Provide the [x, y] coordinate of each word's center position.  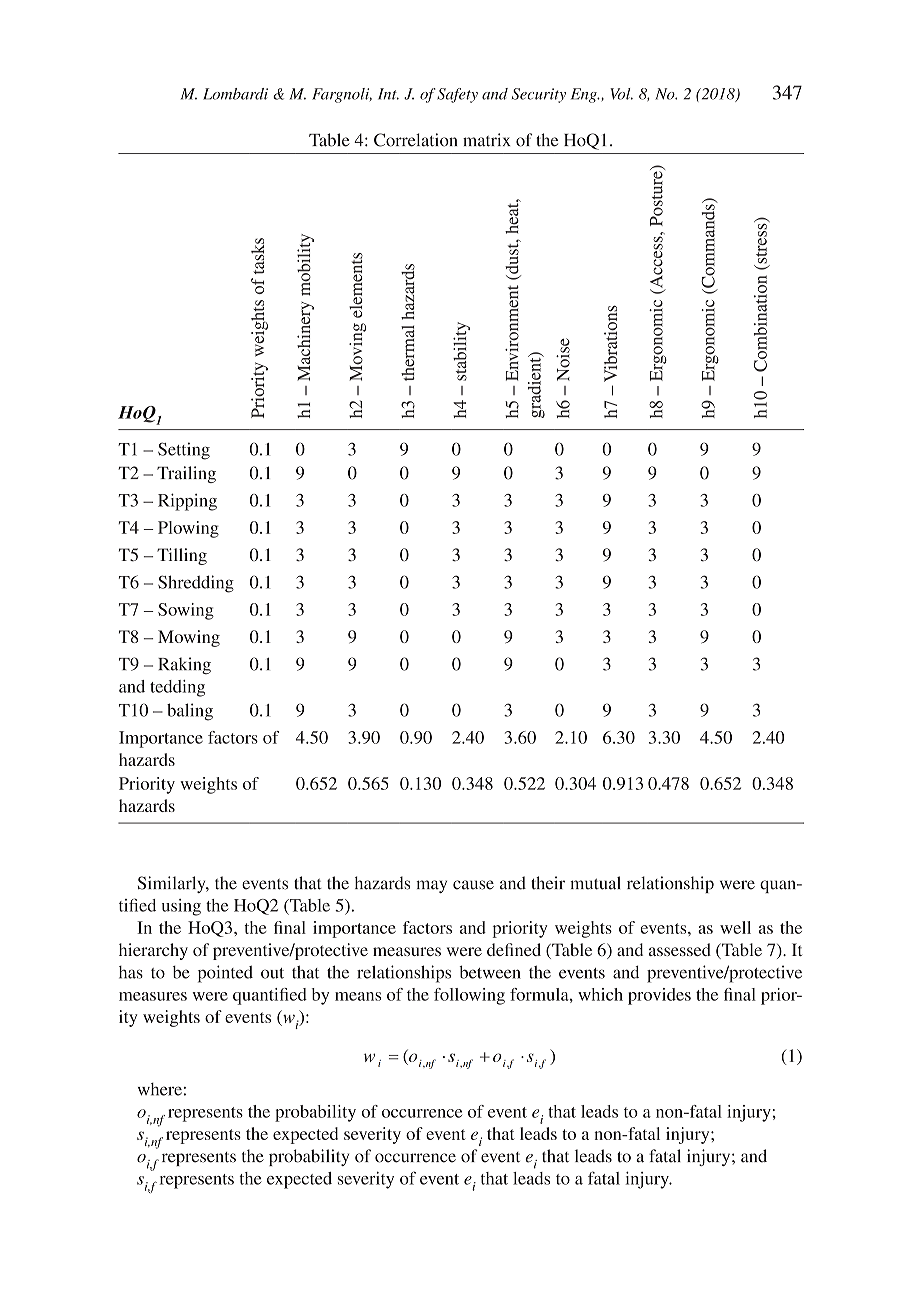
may [431, 886]
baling [190, 712]
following [469, 996]
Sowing [186, 611]
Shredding [196, 584]
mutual [595, 883]
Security [539, 95]
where [160, 1089]
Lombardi [235, 94]
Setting [184, 451]
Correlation [416, 140]
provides [659, 996]
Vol [621, 94]
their [548, 883]
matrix [487, 140]
